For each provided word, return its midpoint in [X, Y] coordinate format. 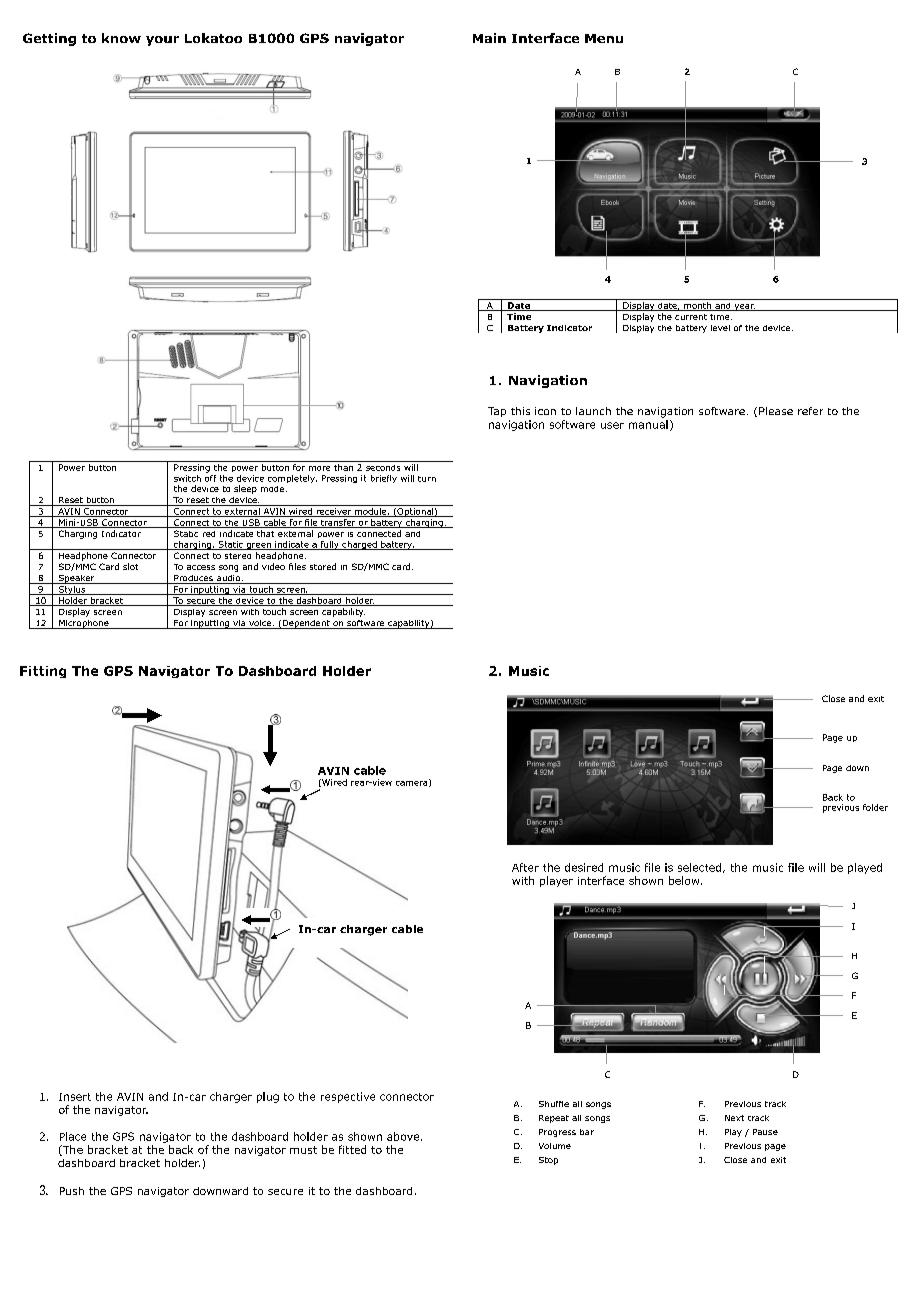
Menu [604, 38]
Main [489, 38]
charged [359, 545]
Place [73, 1136]
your [162, 41]
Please [776, 411]
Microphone [84, 624]
